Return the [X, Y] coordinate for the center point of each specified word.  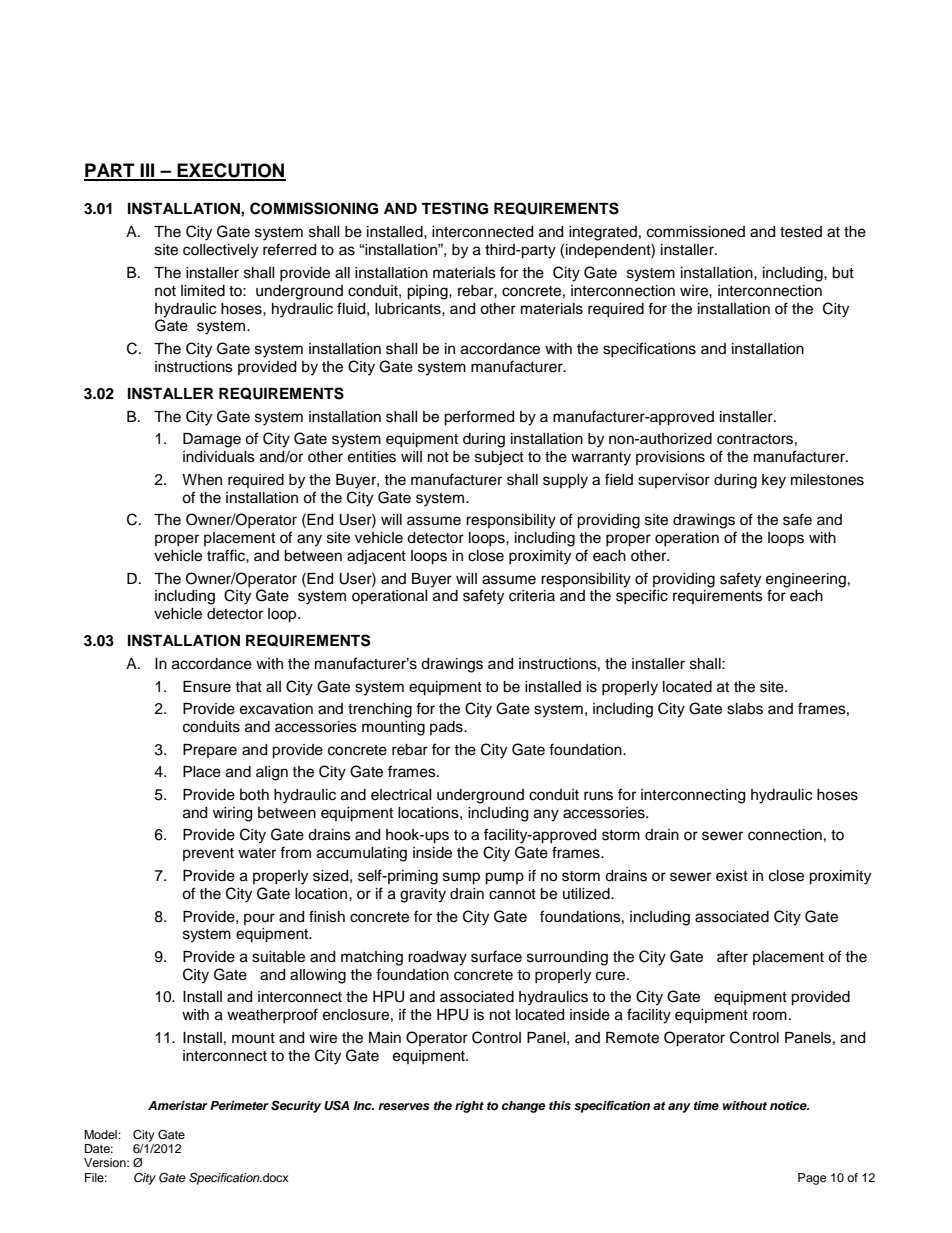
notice [789, 1105]
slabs [745, 709]
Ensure [207, 687]
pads [447, 728]
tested [801, 232]
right [469, 1107]
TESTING [454, 208]
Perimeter [239, 1105]
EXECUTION [230, 171]
